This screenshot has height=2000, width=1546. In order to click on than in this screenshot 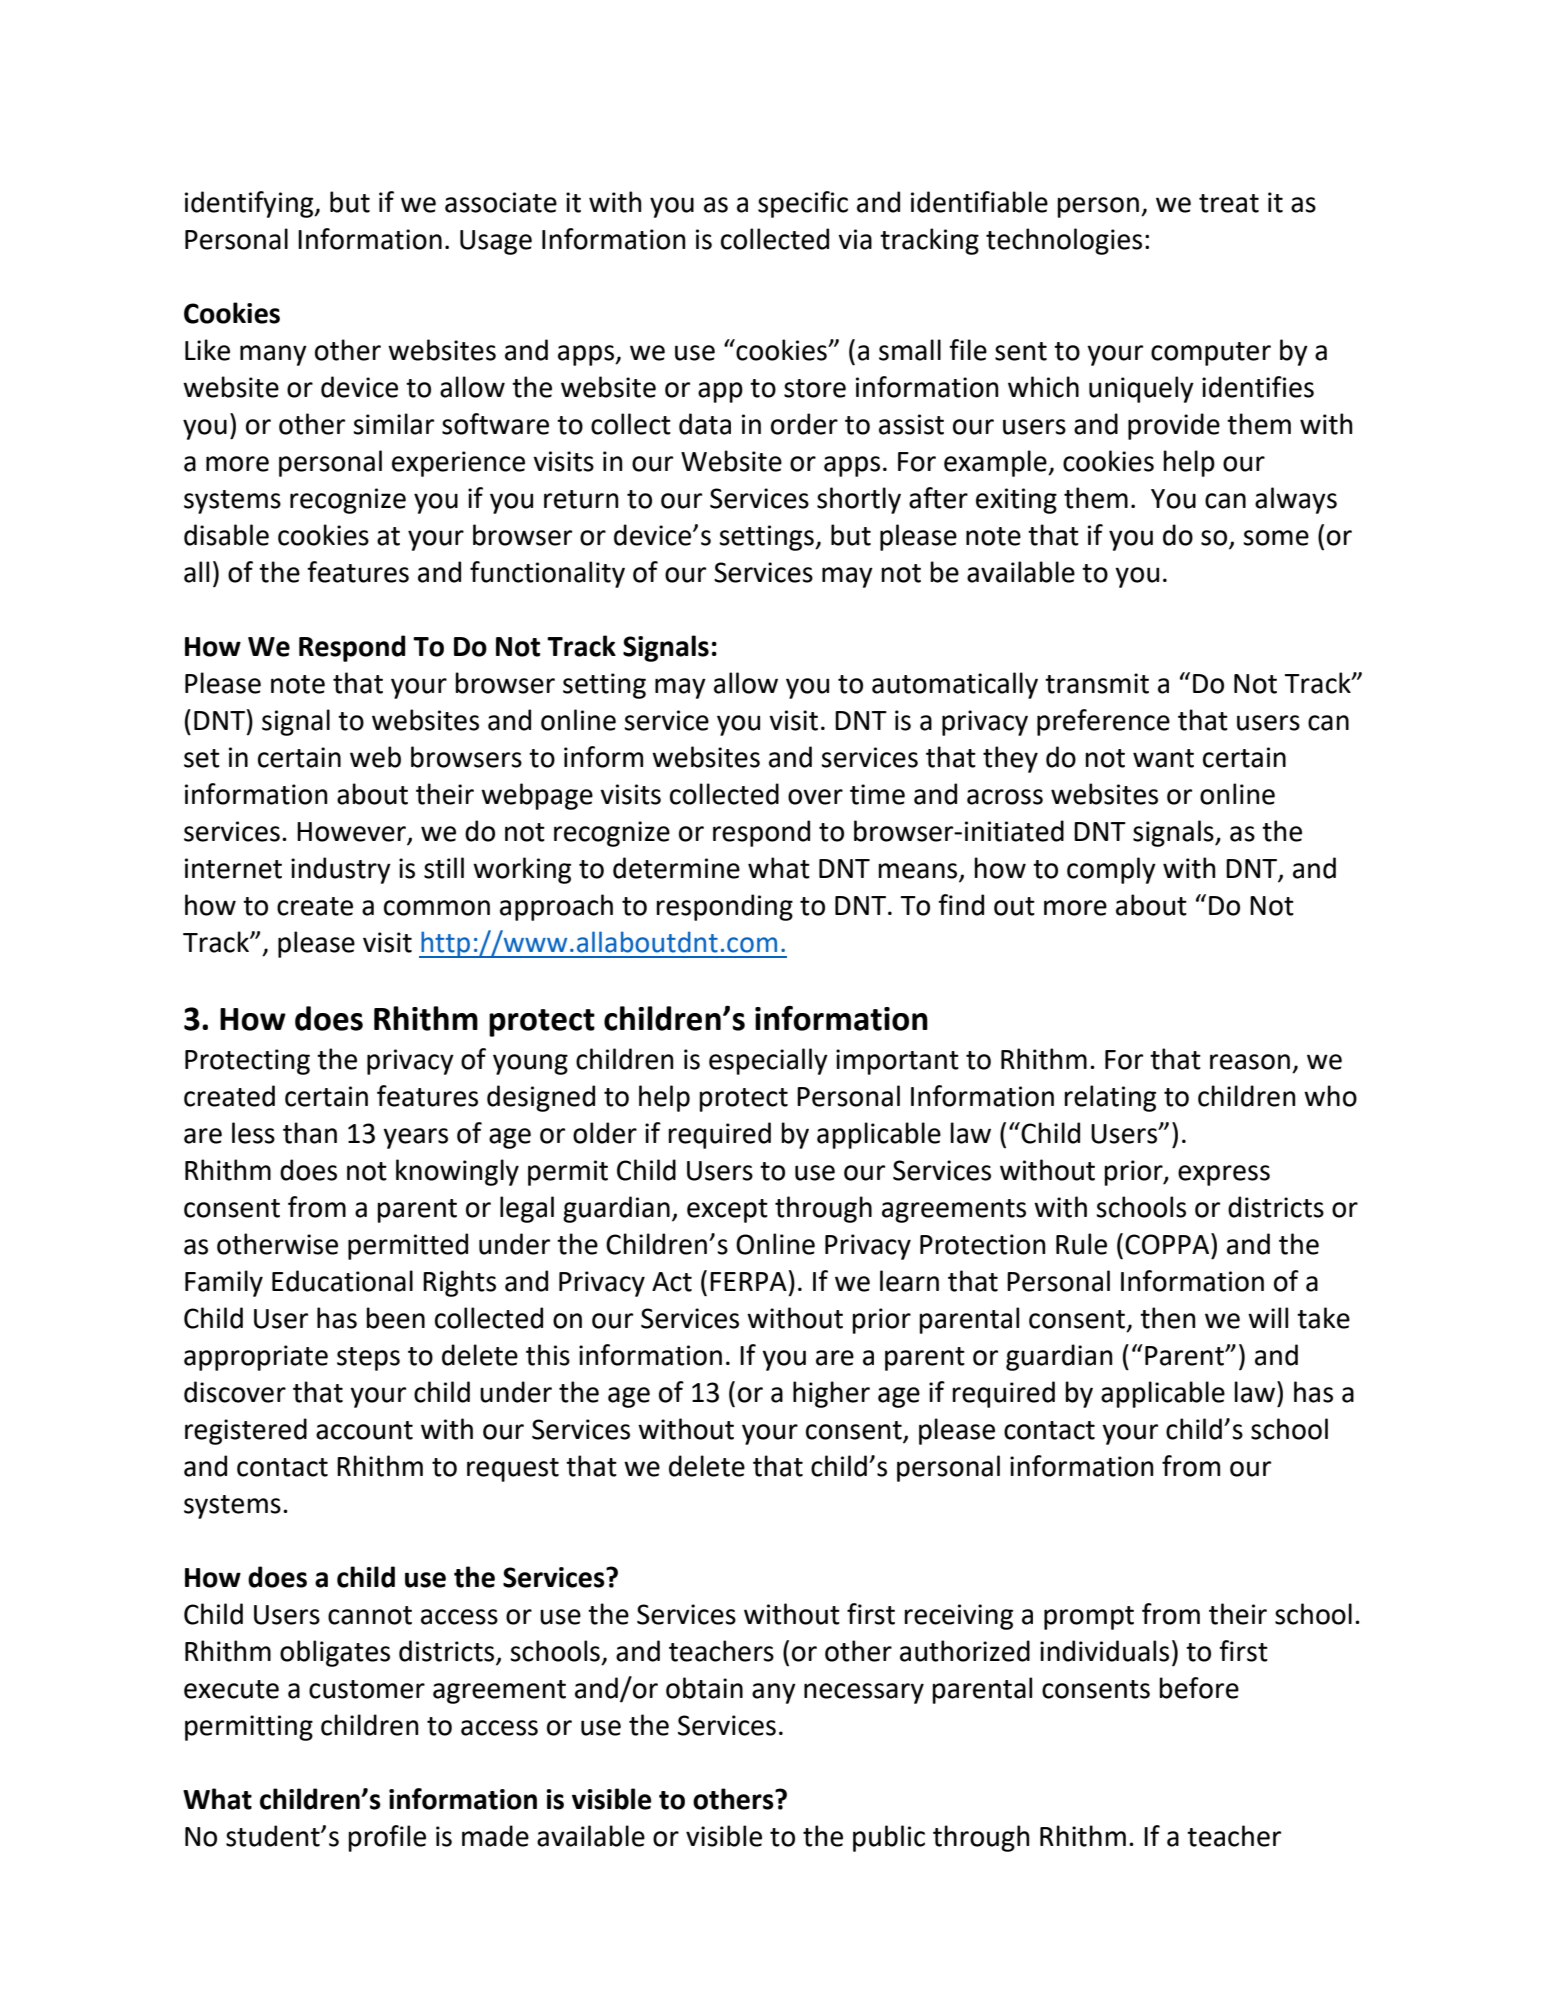, I will do `click(310, 1133)`.
